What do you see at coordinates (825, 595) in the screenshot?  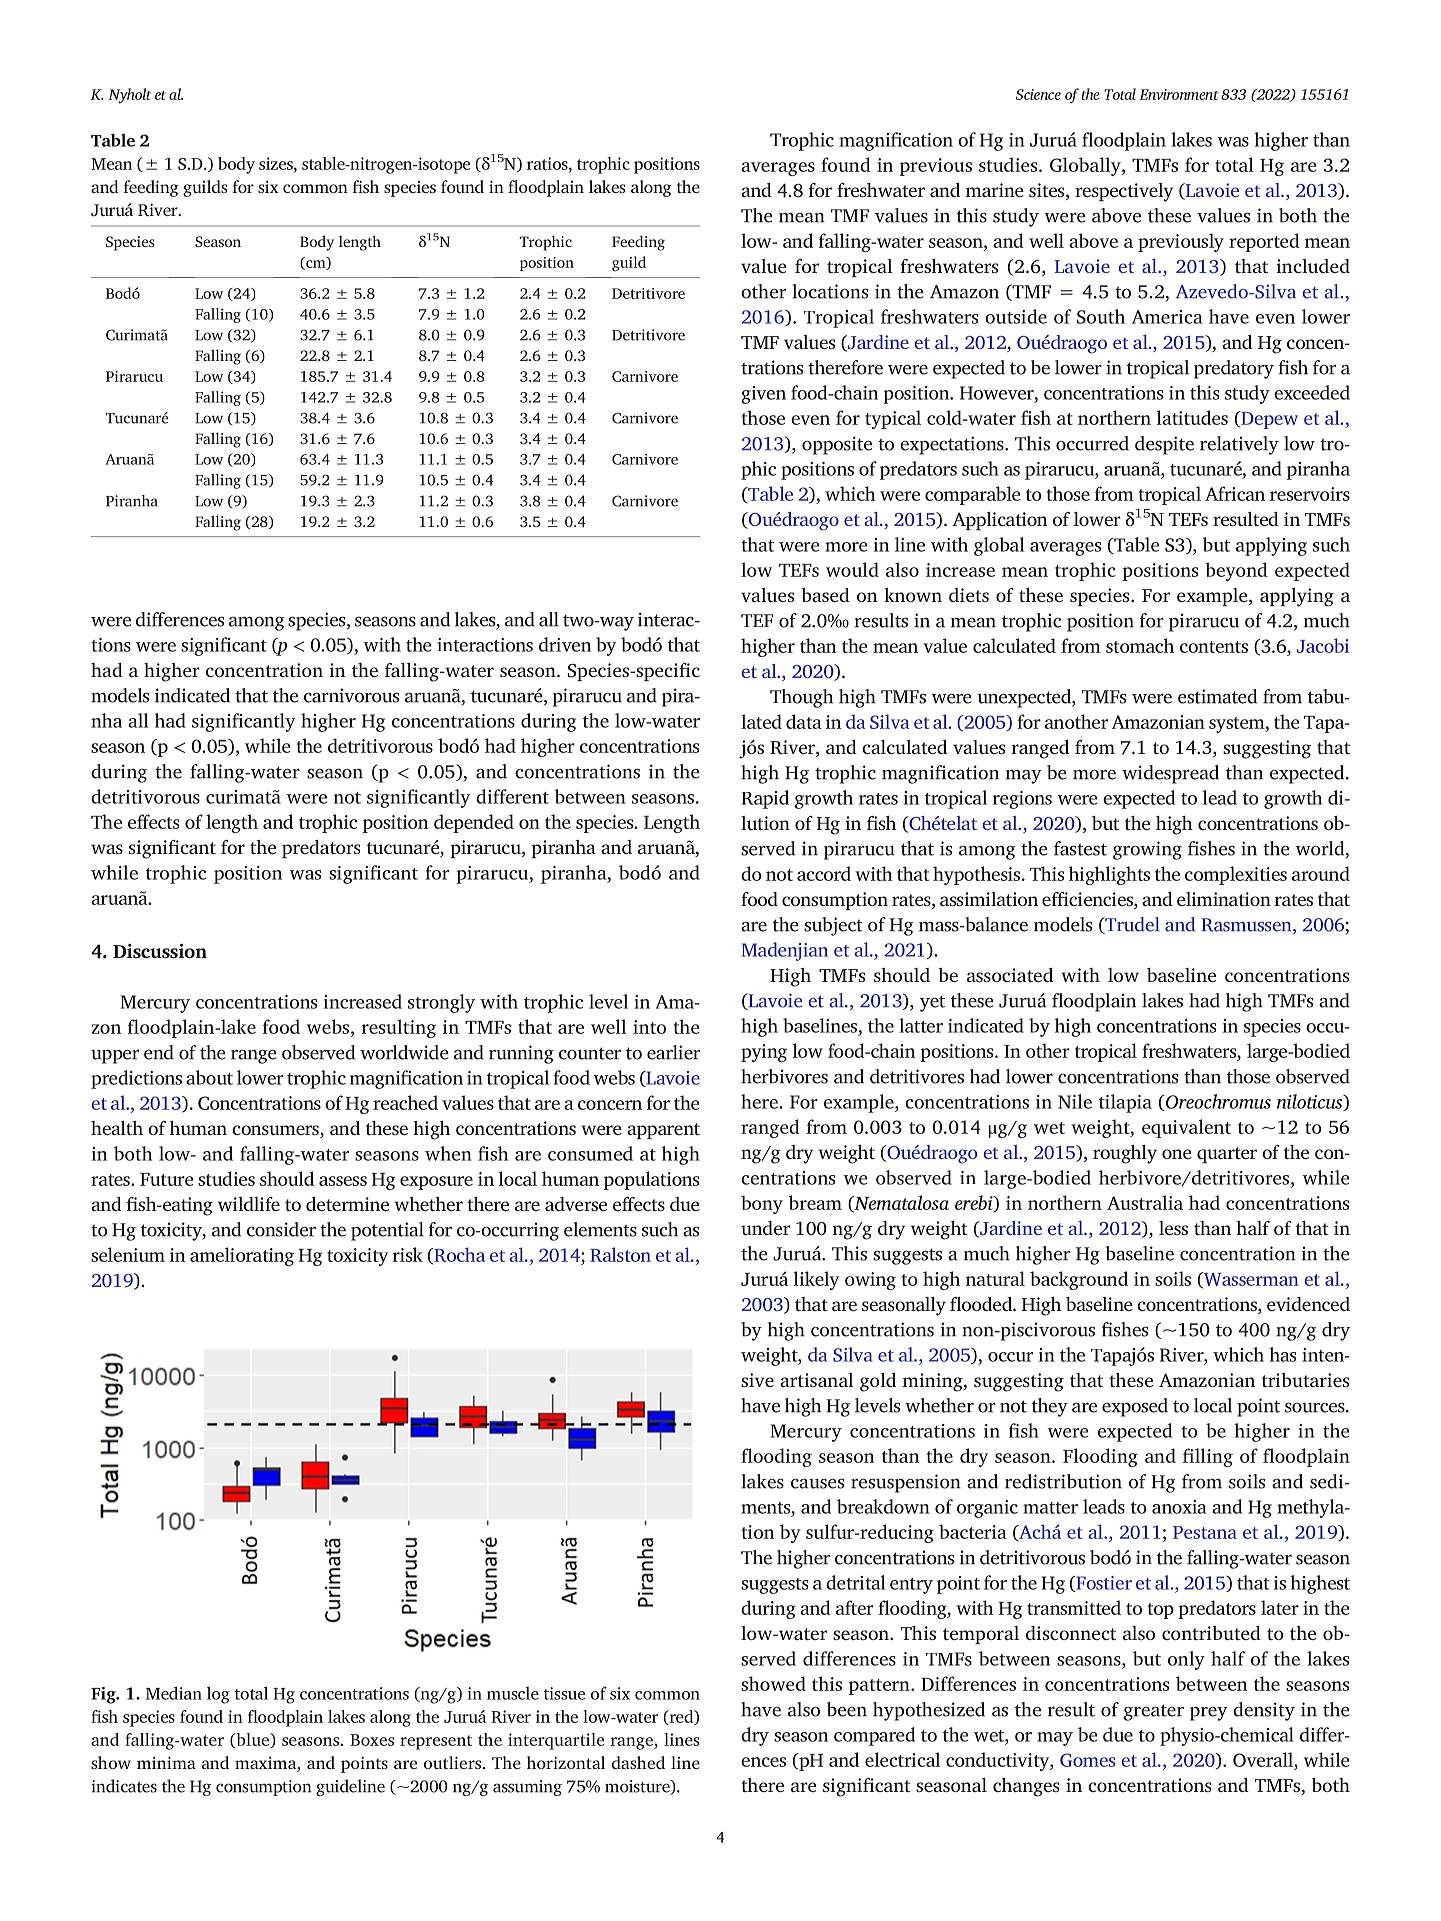 I see `based` at bounding box center [825, 595].
